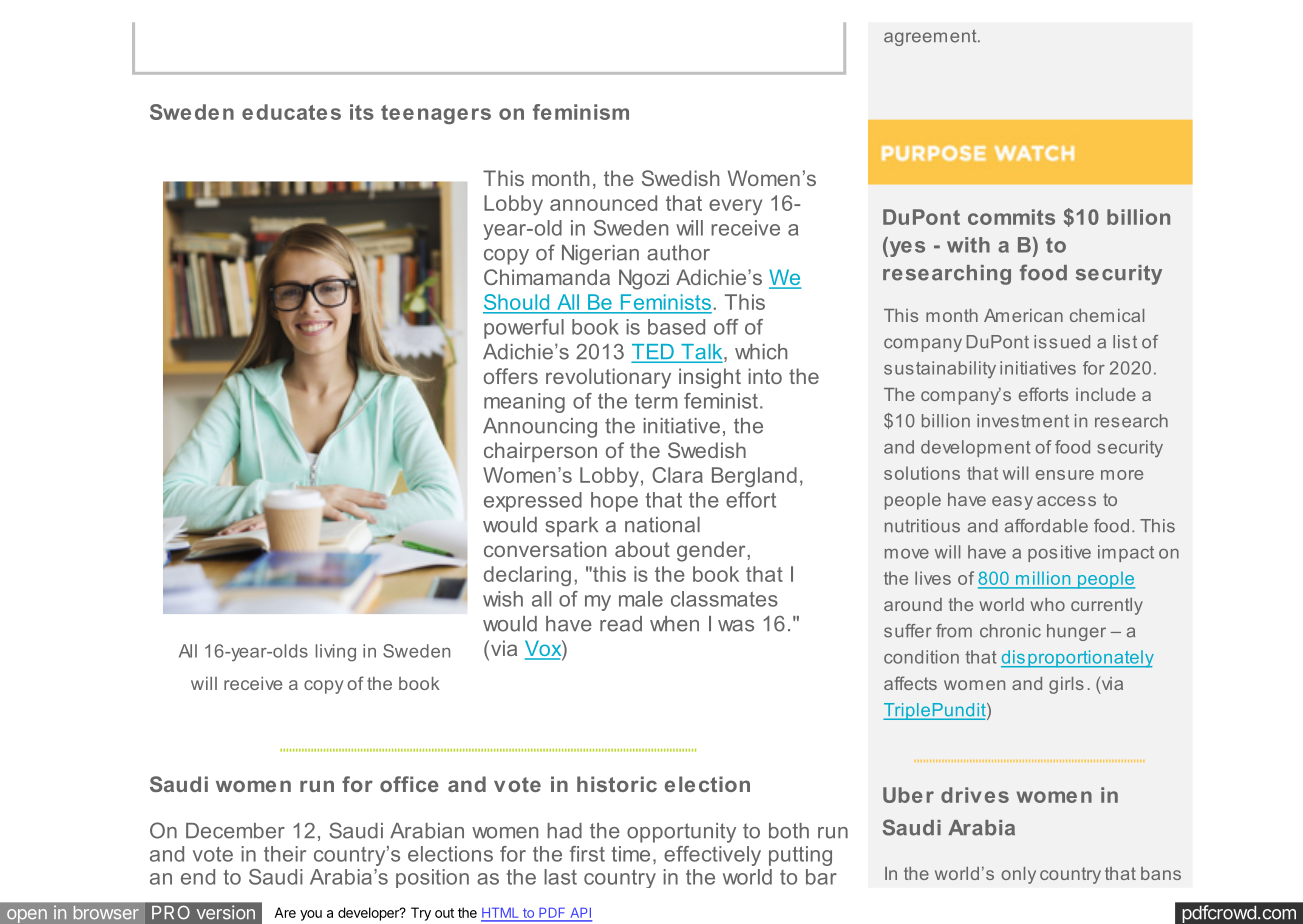  I want to click on only, so click(1018, 875).
